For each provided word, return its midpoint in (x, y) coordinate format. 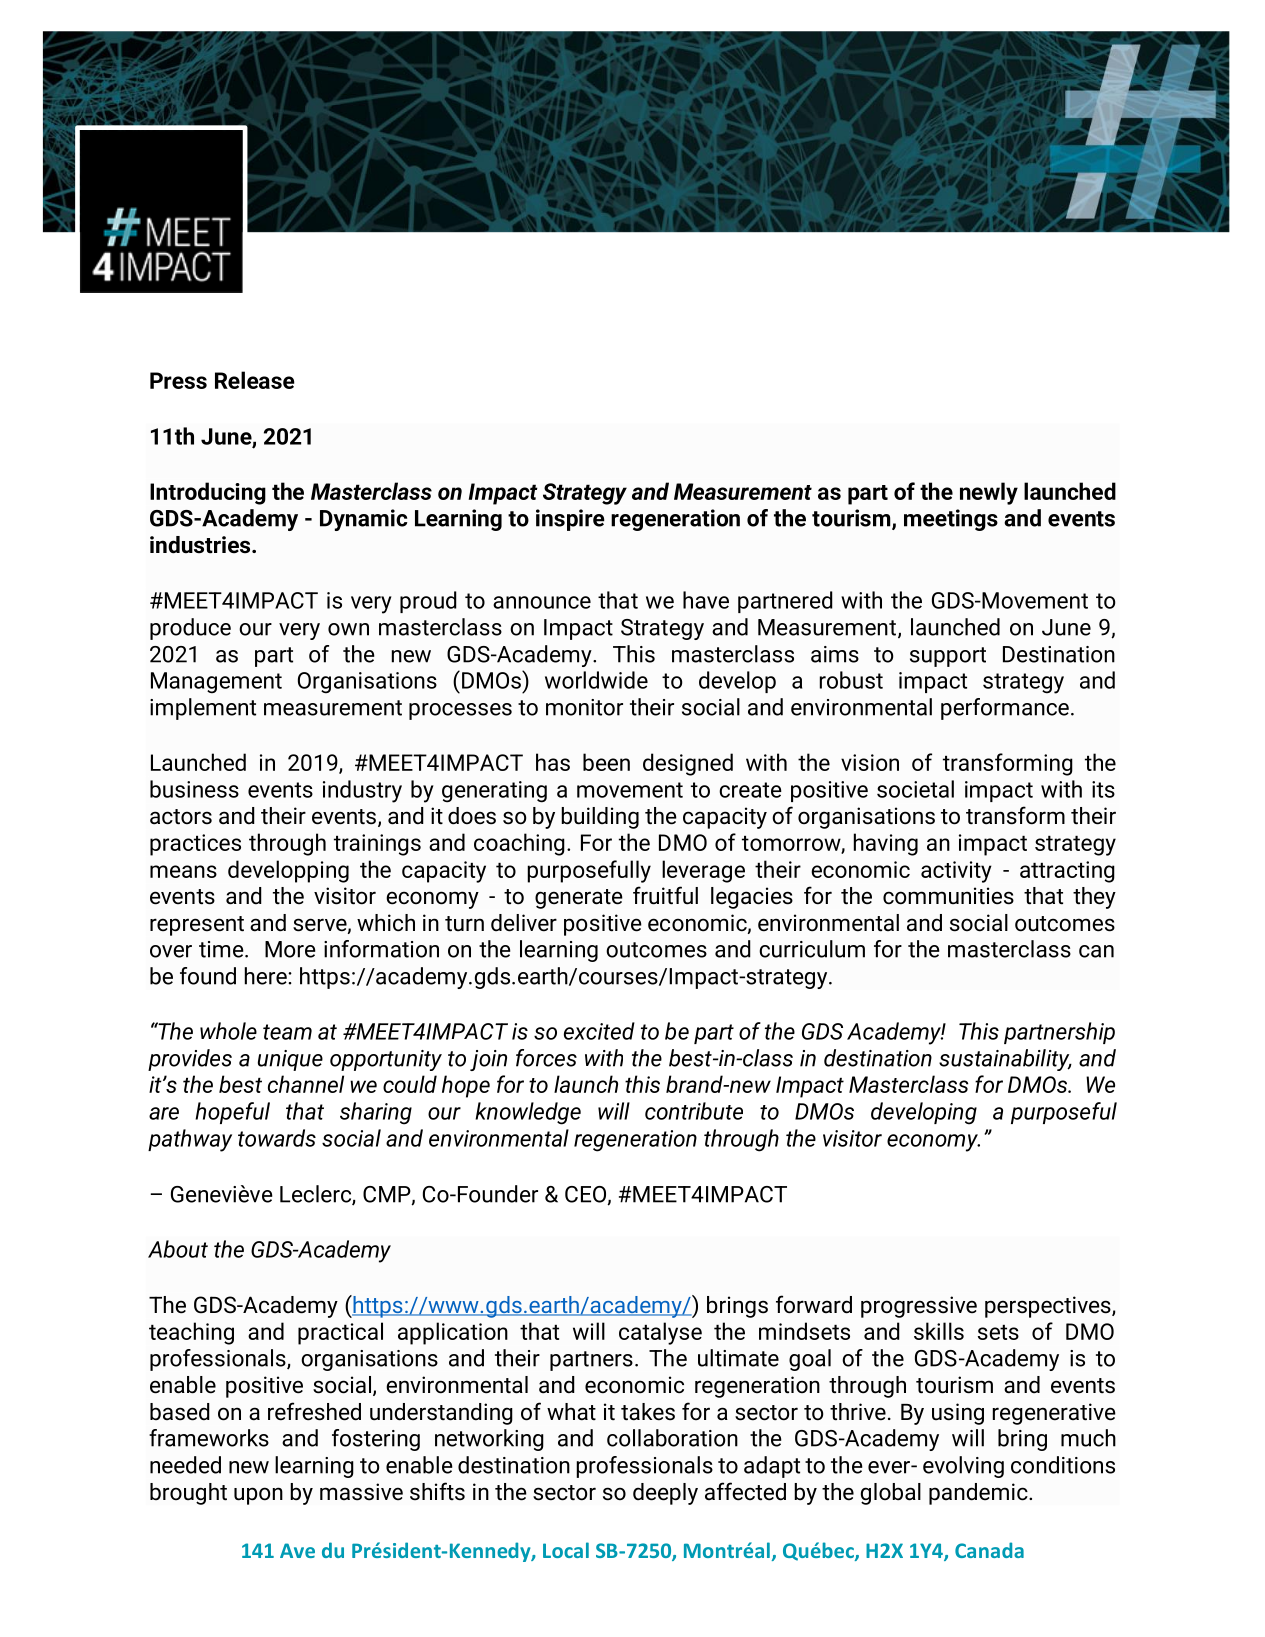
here (267, 976)
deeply (665, 1494)
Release (255, 380)
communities (948, 896)
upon (258, 1496)
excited (599, 1031)
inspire (570, 520)
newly (989, 493)
